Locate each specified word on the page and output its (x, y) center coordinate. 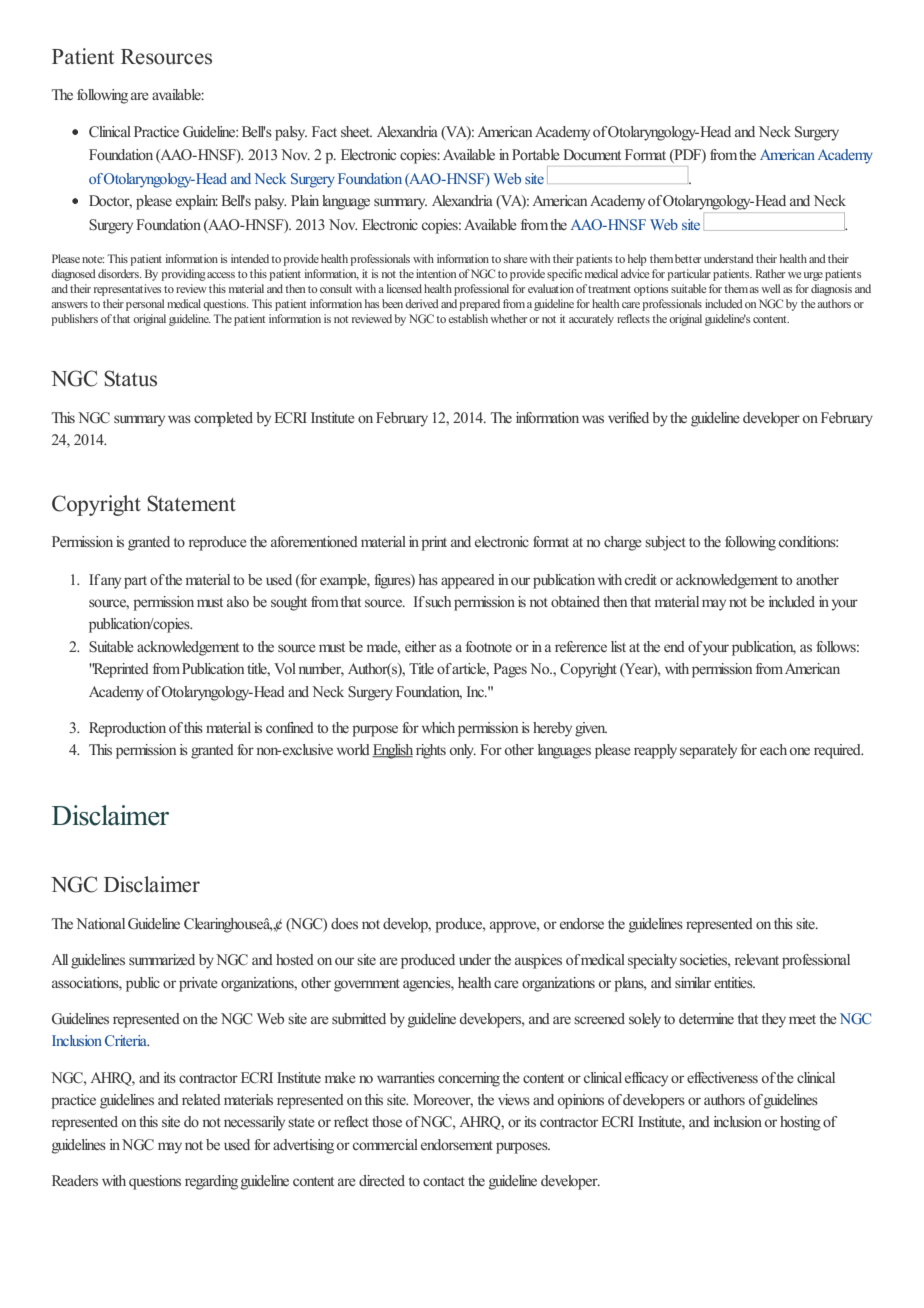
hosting (800, 1123)
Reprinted (120, 670)
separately (708, 751)
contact (444, 1181)
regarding (211, 1182)
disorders (119, 273)
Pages (510, 670)
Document (592, 154)
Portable (536, 154)
